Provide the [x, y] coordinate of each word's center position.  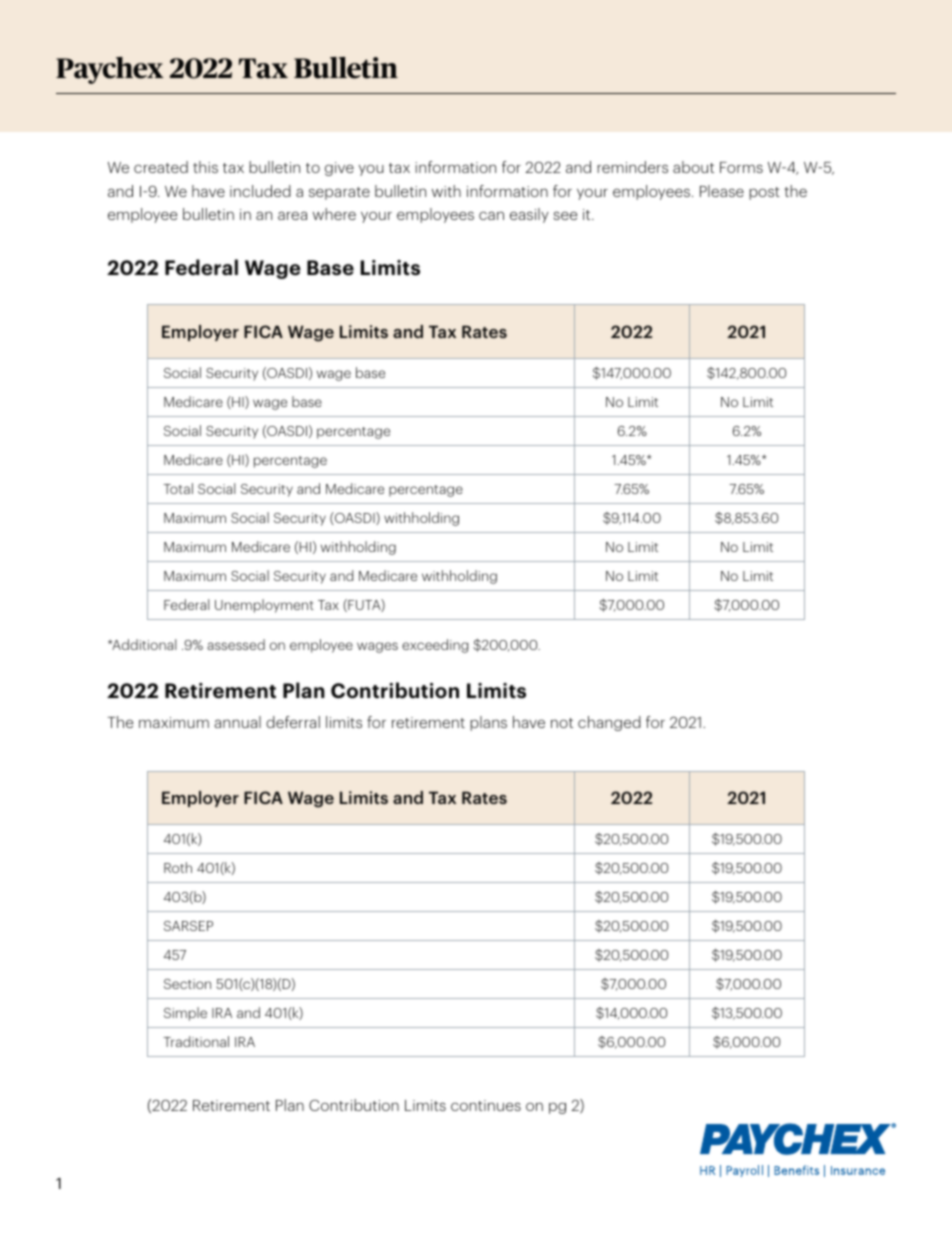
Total [178, 488]
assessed [236, 644]
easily [529, 215]
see [565, 215]
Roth [178, 867]
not [562, 723]
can [491, 215]
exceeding [435, 646]
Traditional [196, 1041]
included [260, 191]
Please [722, 191]
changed [609, 723]
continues [486, 1105]
